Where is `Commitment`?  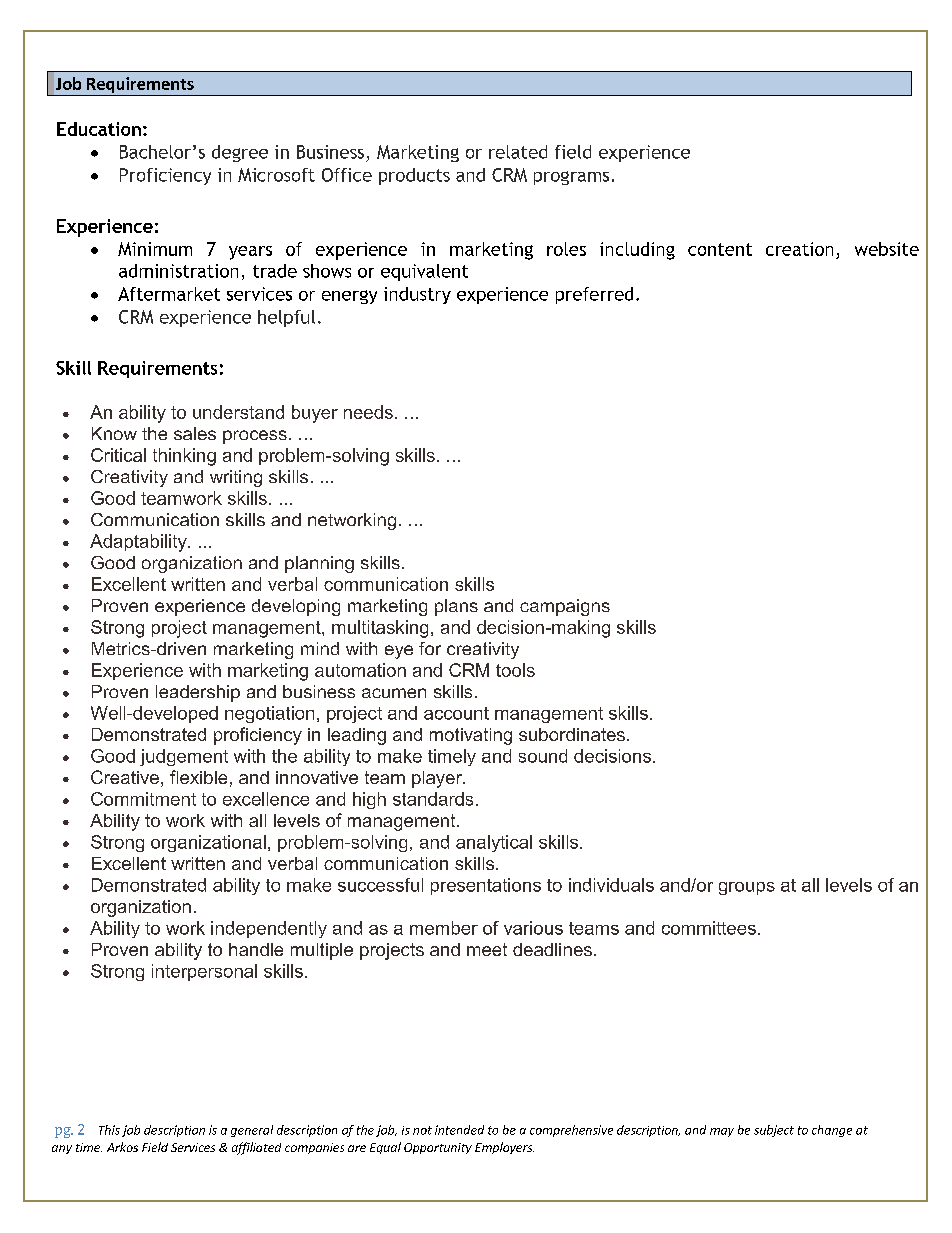
Commitment is located at coordinates (143, 799).
